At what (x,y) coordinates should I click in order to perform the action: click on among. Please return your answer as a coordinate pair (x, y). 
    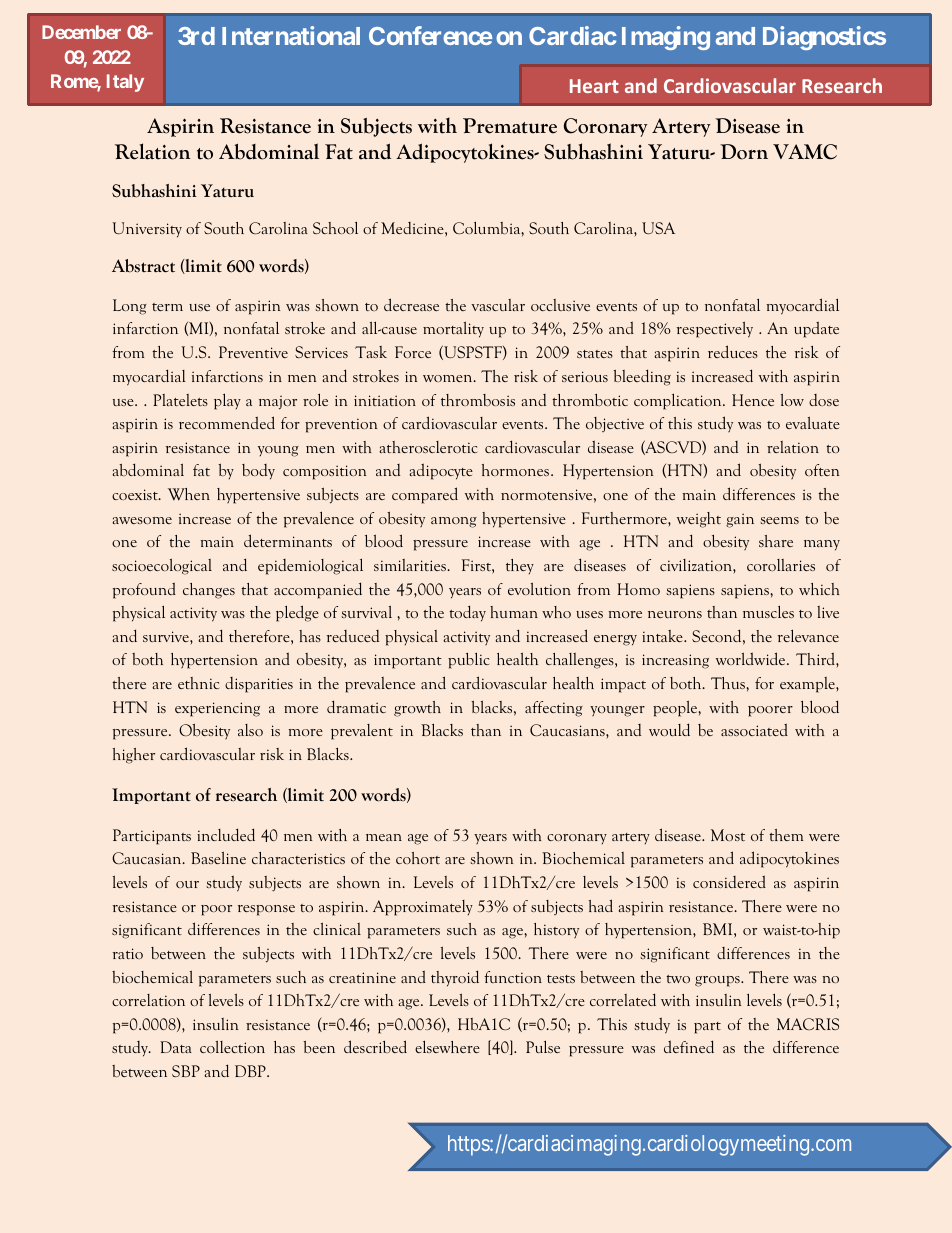
    Looking at the image, I should click on (454, 522).
